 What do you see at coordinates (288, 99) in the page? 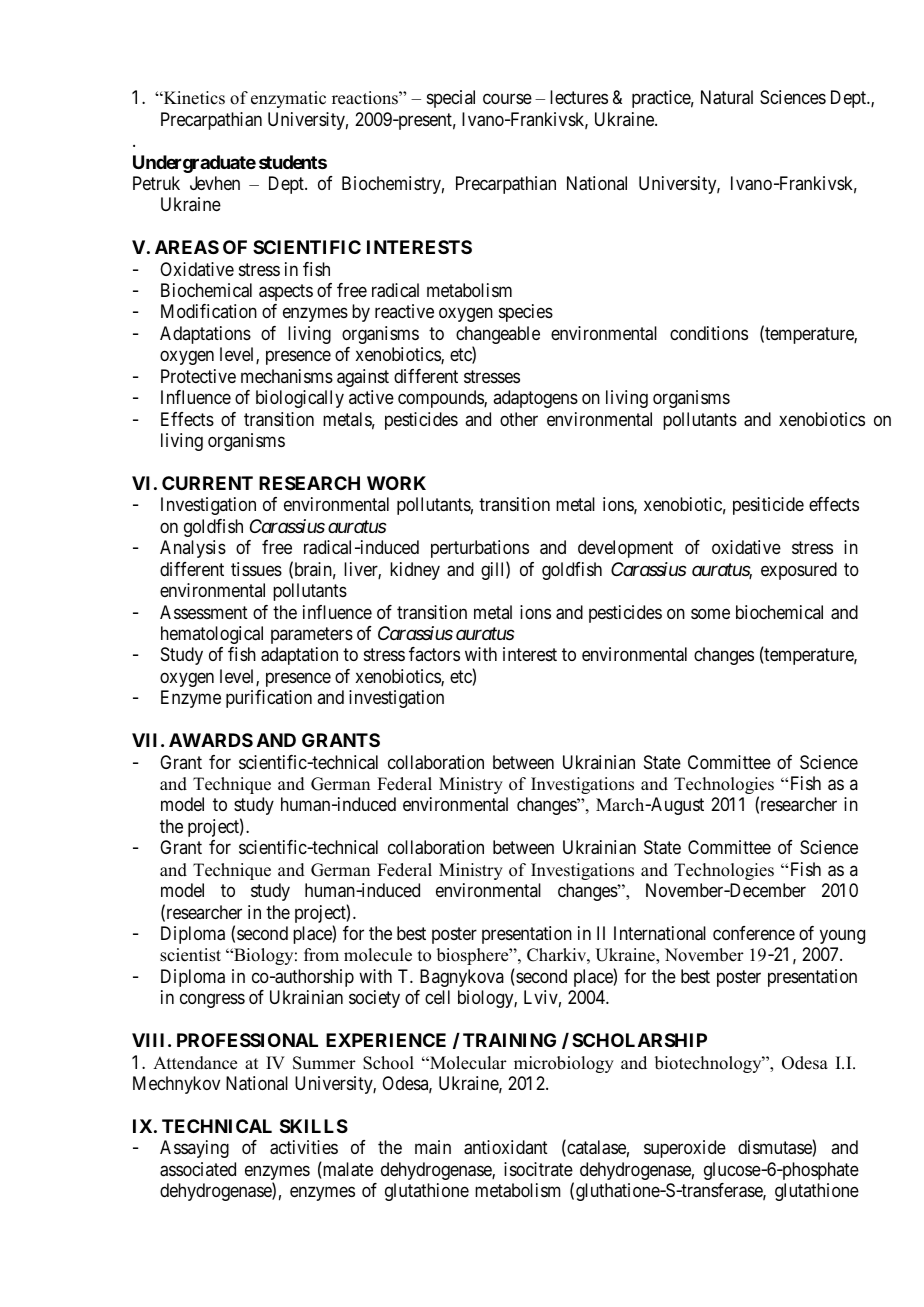
I see `enzymatic` at bounding box center [288, 99].
